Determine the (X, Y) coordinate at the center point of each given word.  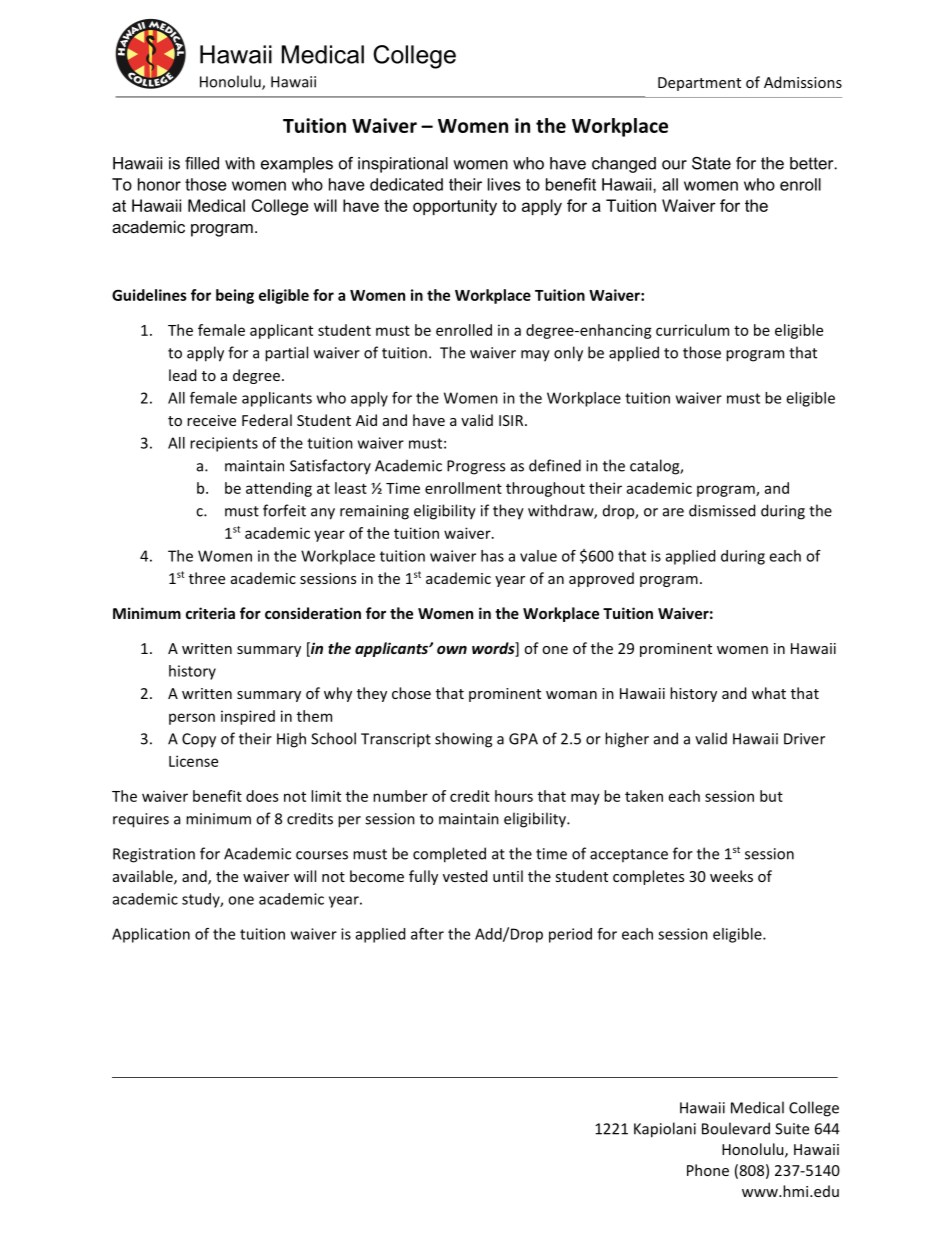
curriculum (692, 330)
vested (465, 876)
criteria (210, 613)
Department (699, 84)
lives (504, 184)
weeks (731, 876)
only (568, 354)
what (769, 693)
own (452, 650)
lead (182, 375)
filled (202, 163)
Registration (154, 855)
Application (151, 935)
